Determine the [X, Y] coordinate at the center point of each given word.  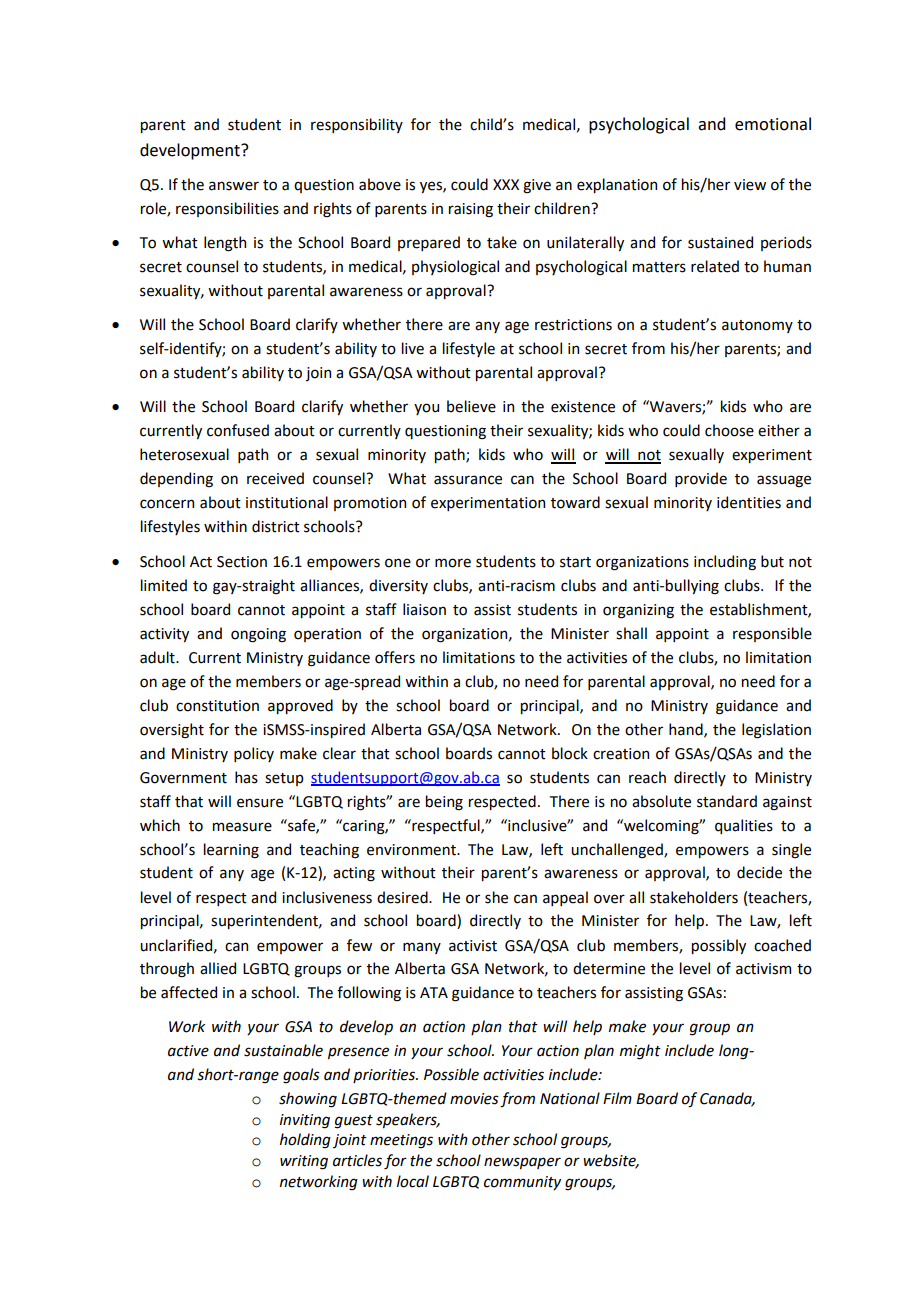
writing [304, 1162]
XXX [506, 184]
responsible [772, 634]
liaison [424, 609]
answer [234, 186]
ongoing [258, 635]
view [750, 185]
